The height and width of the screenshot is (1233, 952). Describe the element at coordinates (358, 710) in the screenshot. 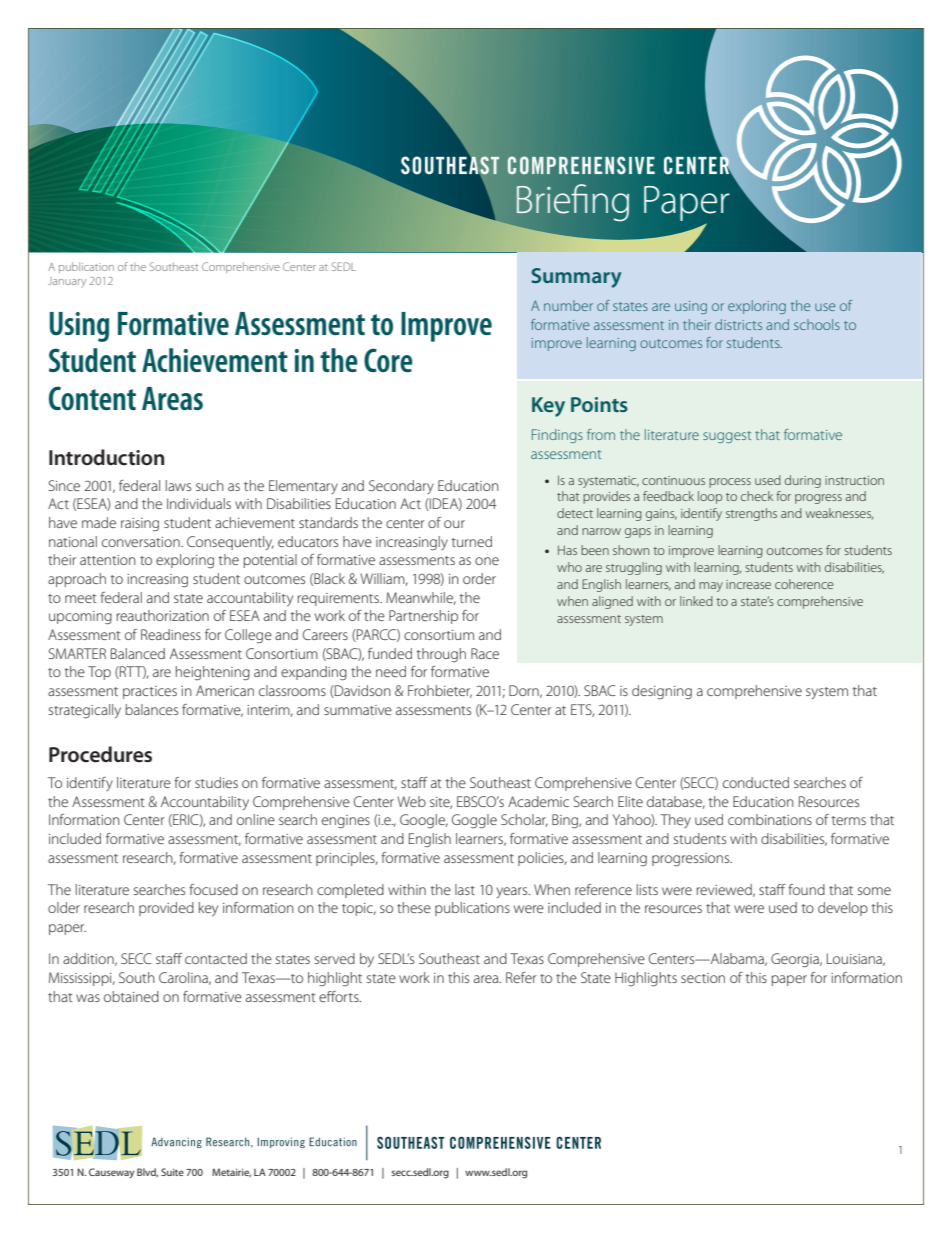

I see `summative` at that location.
